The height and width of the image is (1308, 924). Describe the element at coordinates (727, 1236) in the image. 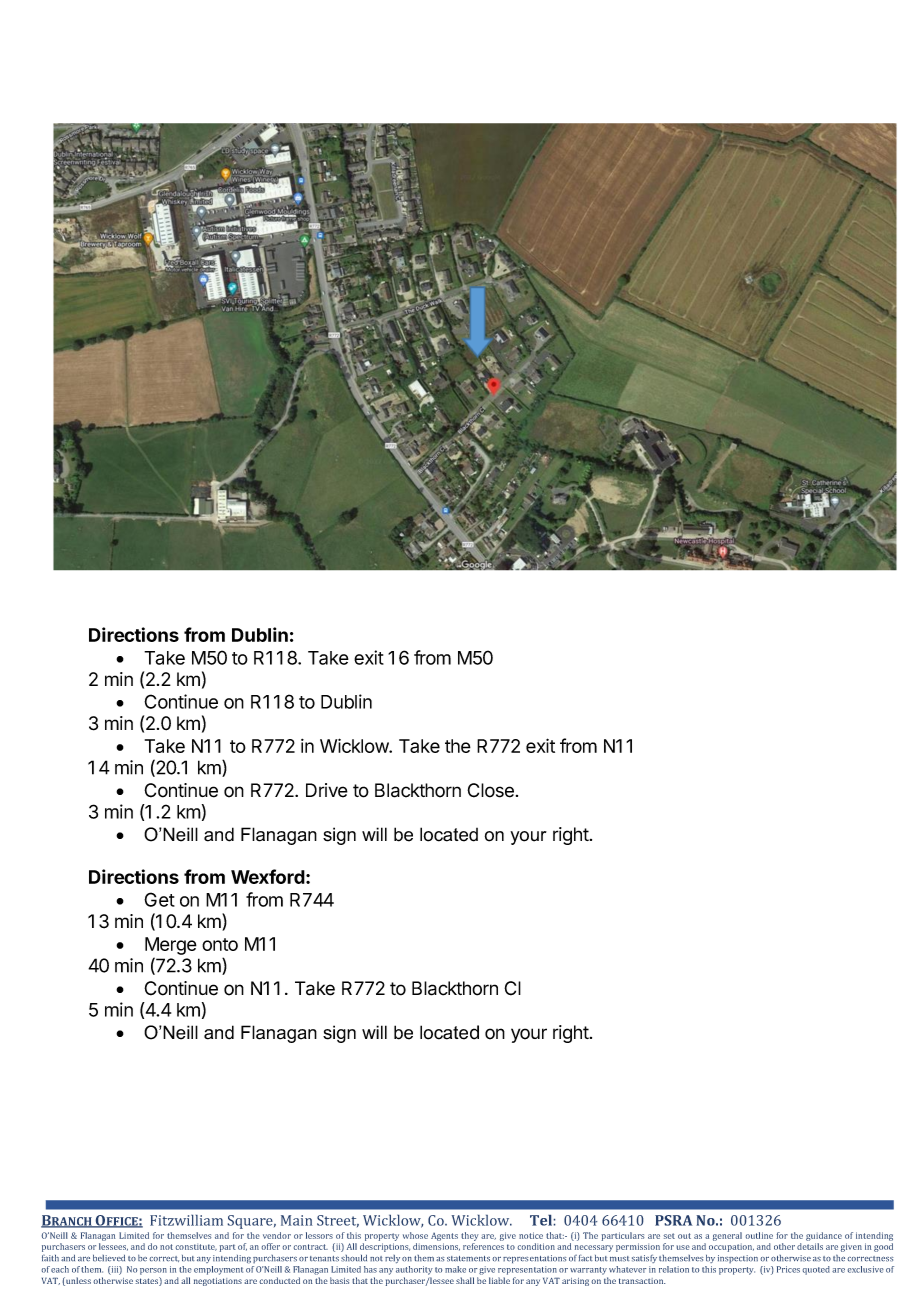

I see `general` at that location.
